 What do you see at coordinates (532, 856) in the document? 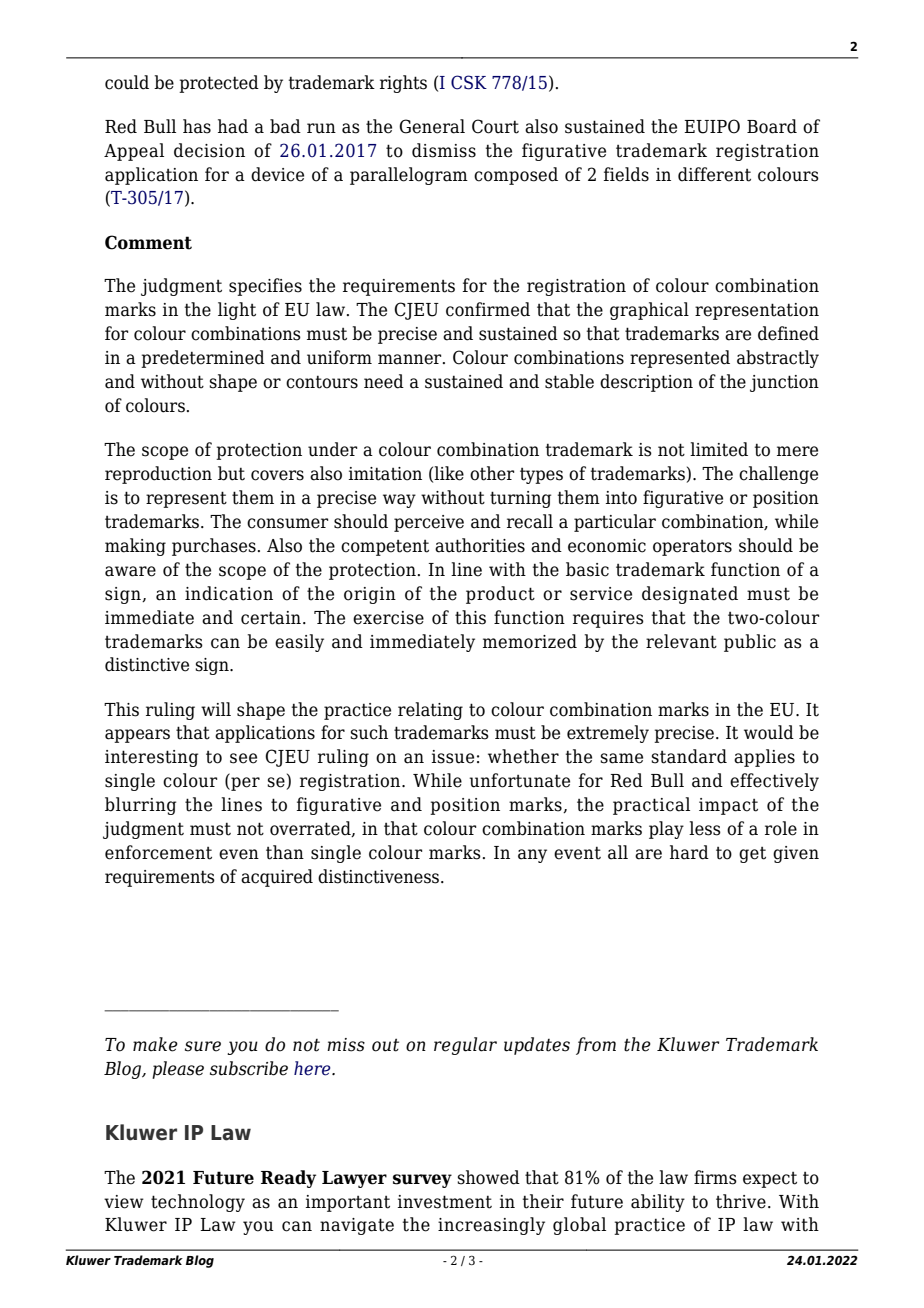
I see `any` at bounding box center [532, 856].
